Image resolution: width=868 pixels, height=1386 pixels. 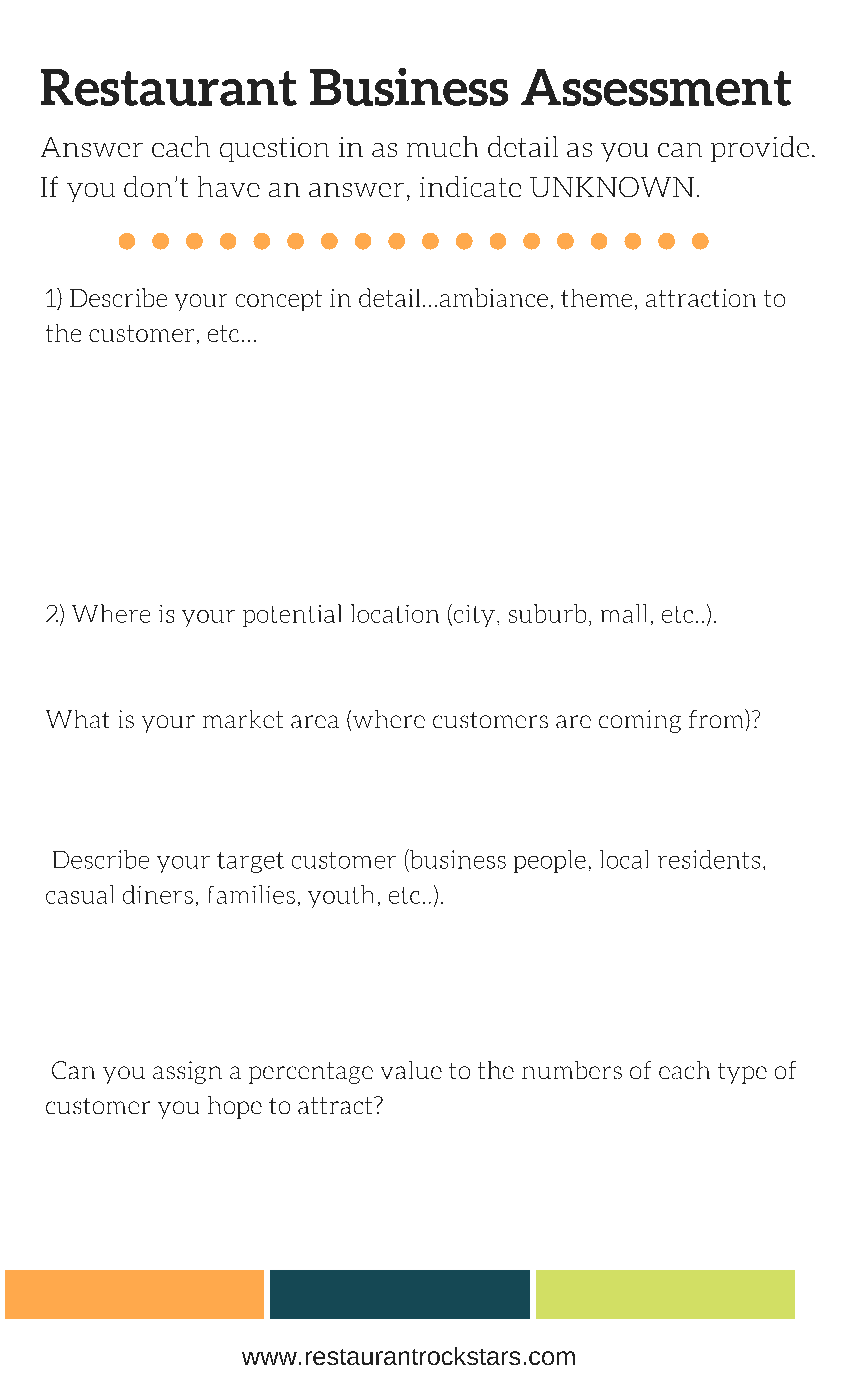 What do you see at coordinates (640, 721) in the screenshot?
I see `coming` at bounding box center [640, 721].
